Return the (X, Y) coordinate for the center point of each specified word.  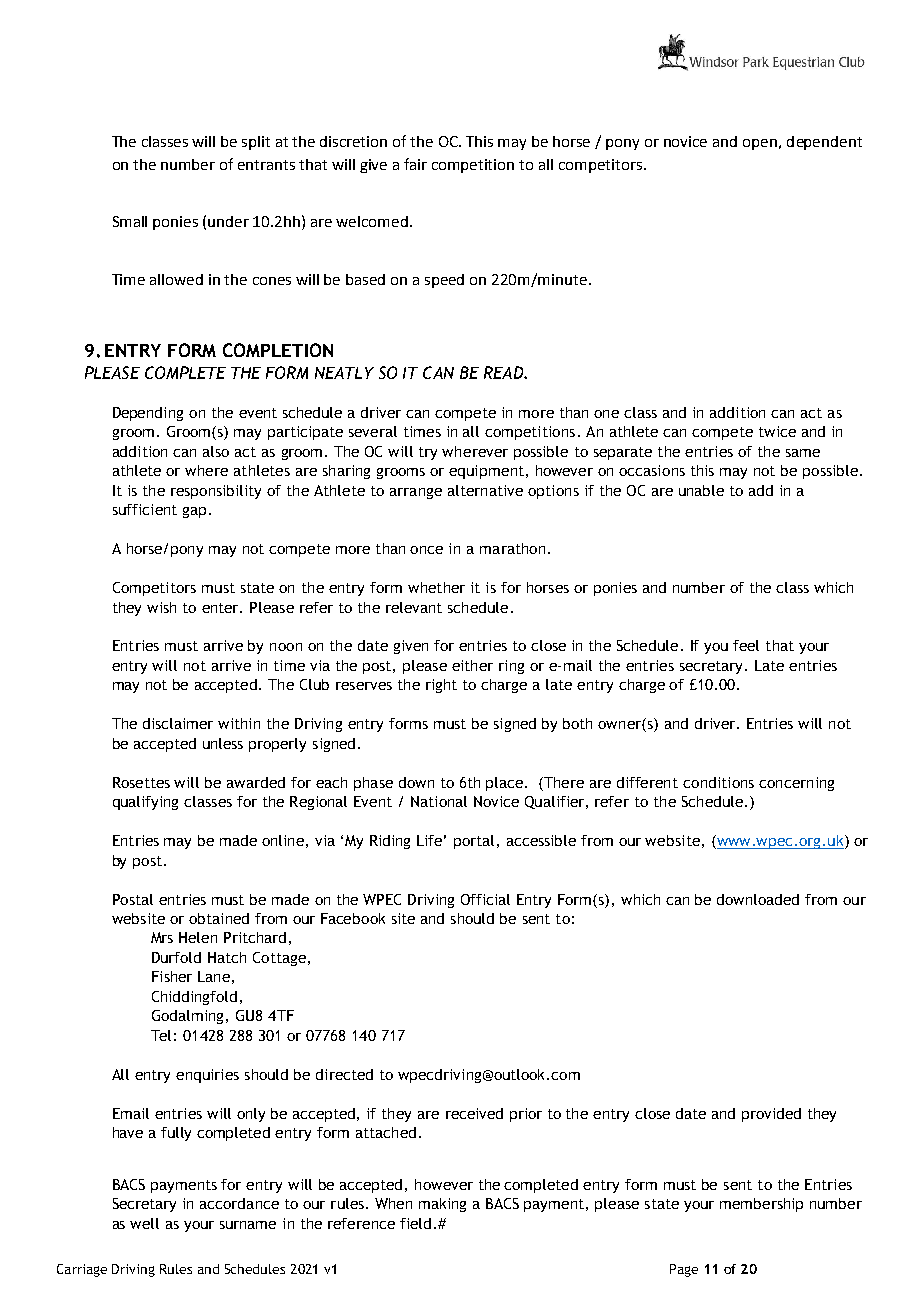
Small (130, 221)
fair (415, 164)
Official (485, 899)
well (144, 1223)
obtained (219, 918)
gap (194, 512)
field (415, 1223)
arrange (416, 493)
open (760, 144)
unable (701, 490)
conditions (718, 782)
